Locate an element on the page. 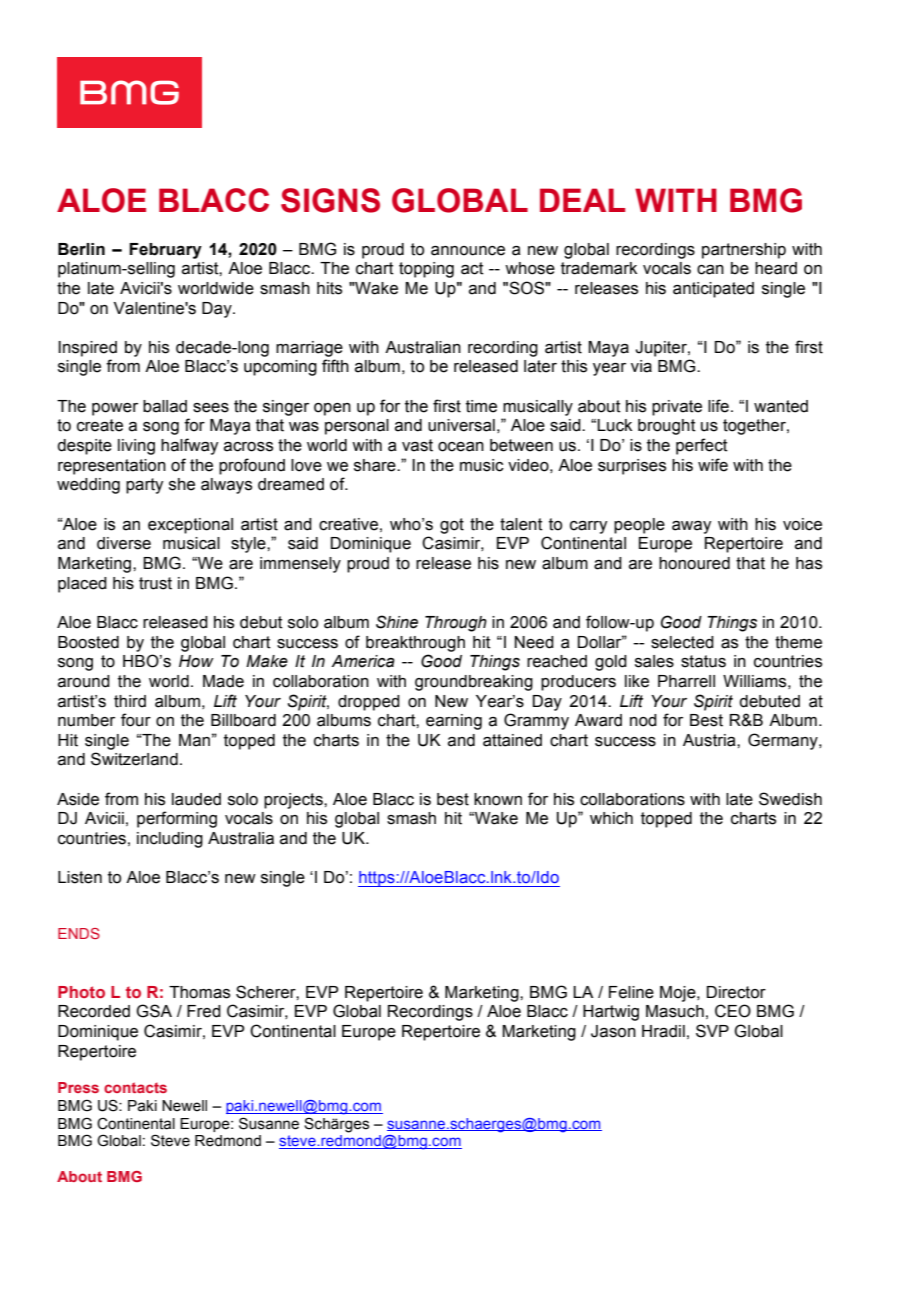 The image size is (924, 1308). Shine is located at coordinates (397, 622).
